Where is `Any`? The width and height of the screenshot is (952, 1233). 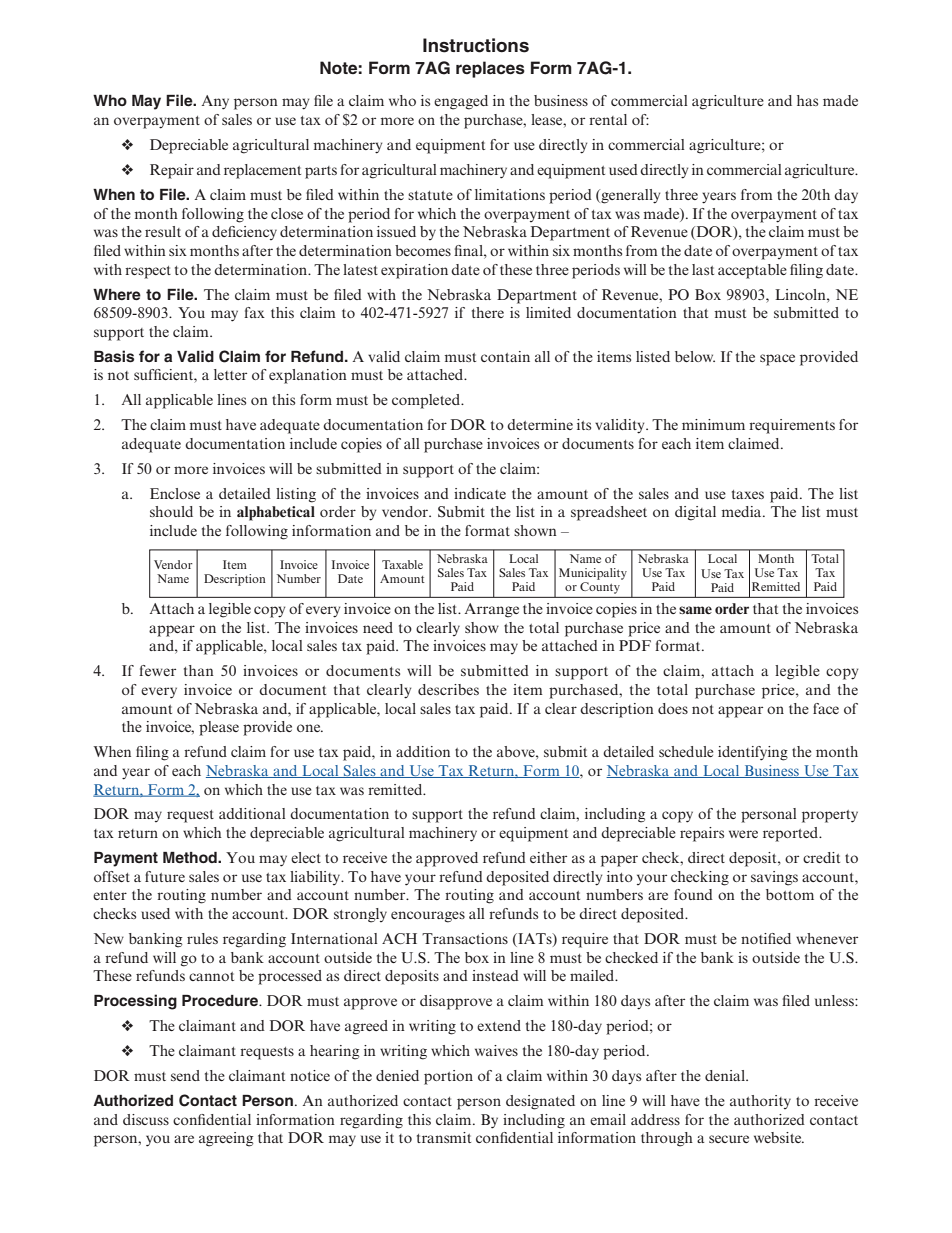
Any is located at coordinates (215, 102).
